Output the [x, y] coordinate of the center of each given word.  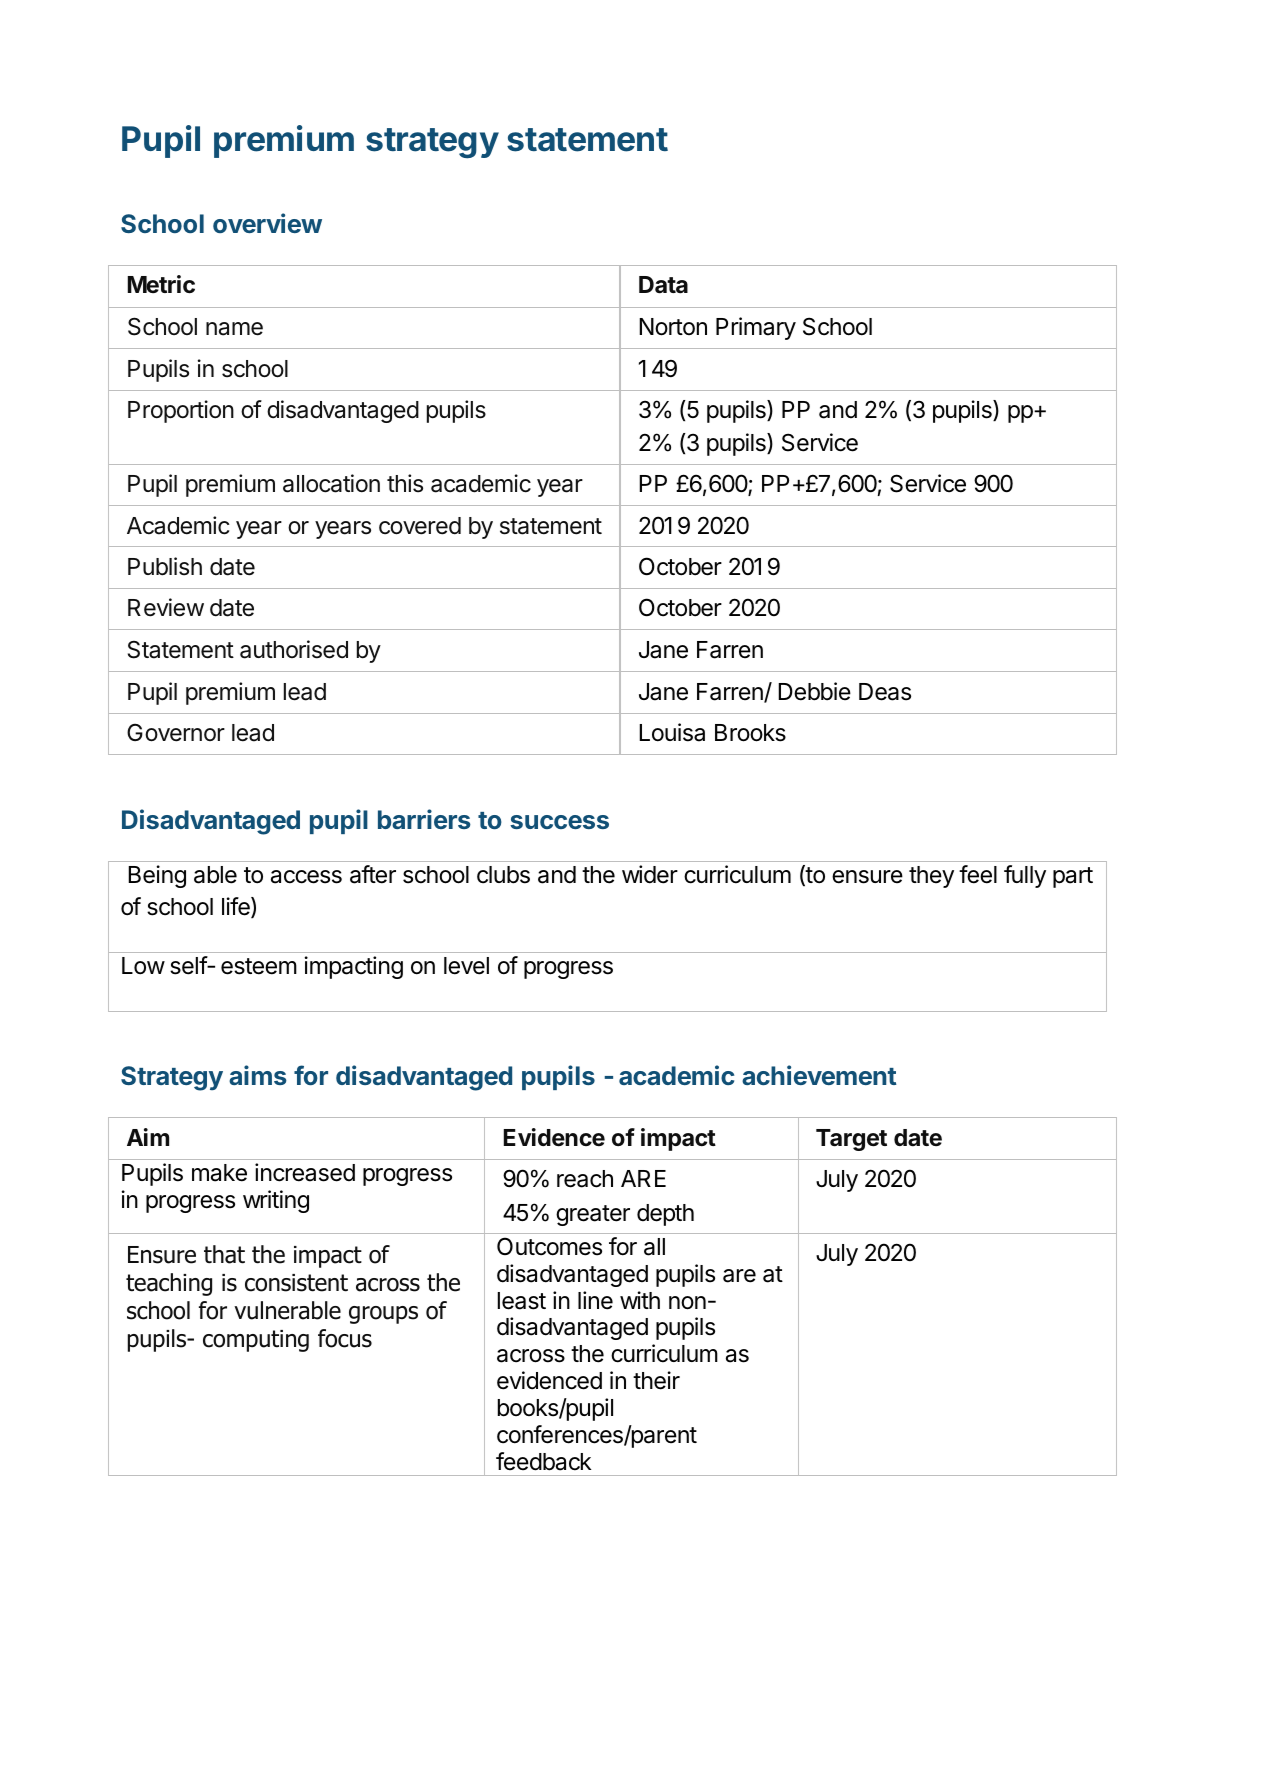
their [656, 1380]
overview [267, 223]
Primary [756, 328]
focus [345, 1338]
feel [978, 874]
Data [663, 285]
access [306, 877]
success [559, 822]
